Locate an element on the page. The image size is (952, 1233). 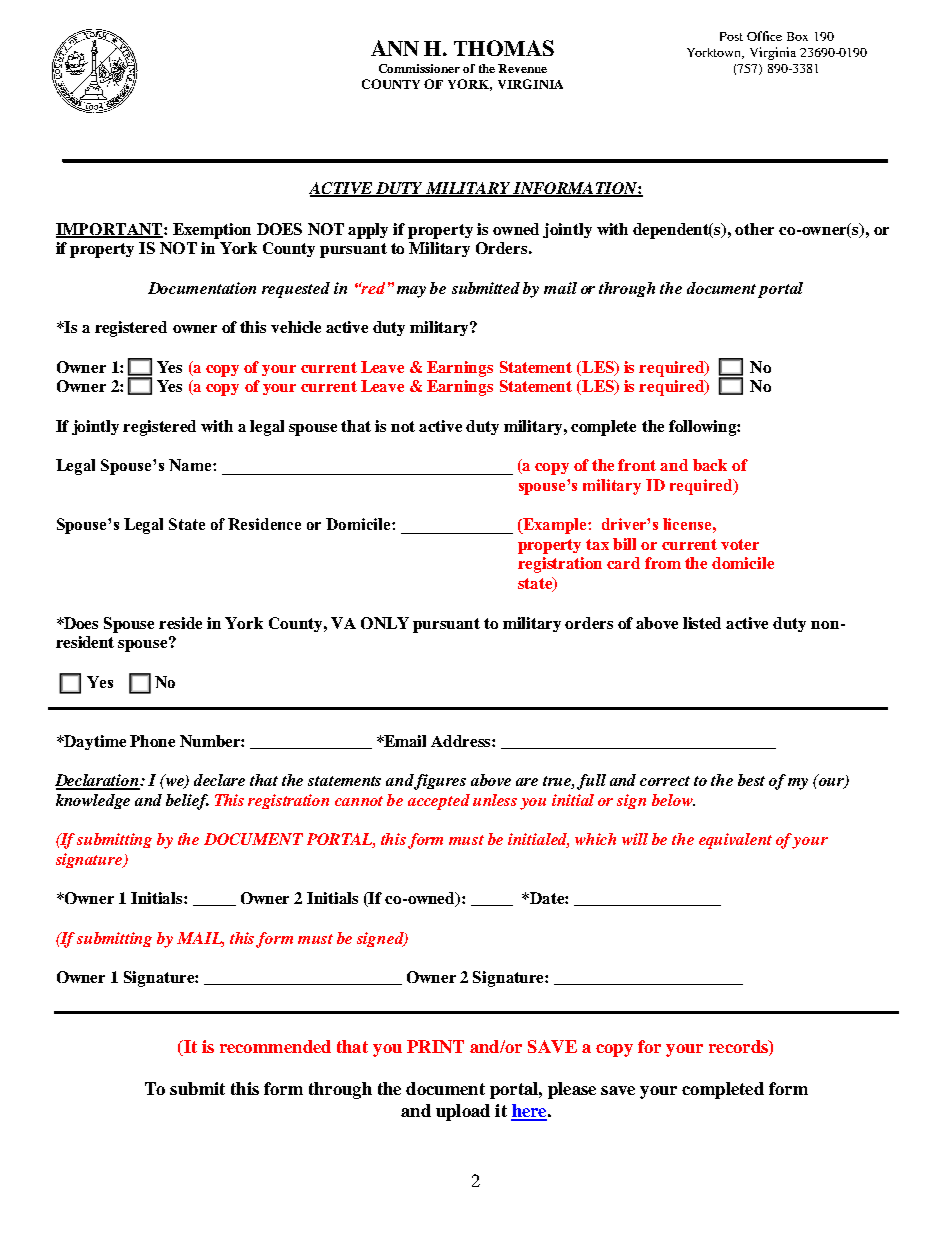
belief is located at coordinates (187, 802).
